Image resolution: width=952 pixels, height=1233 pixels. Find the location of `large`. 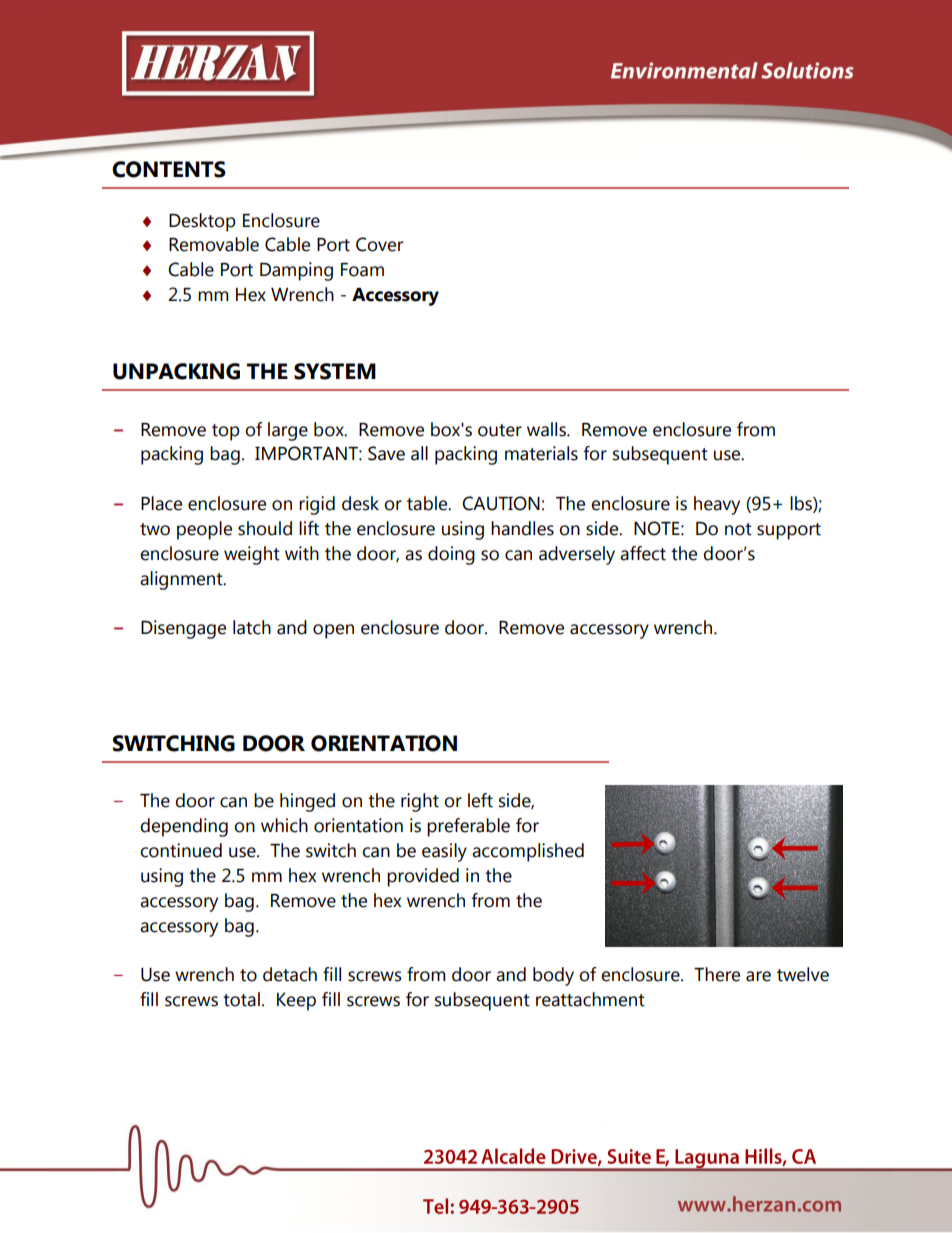

large is located at coordinates (288, 431).
